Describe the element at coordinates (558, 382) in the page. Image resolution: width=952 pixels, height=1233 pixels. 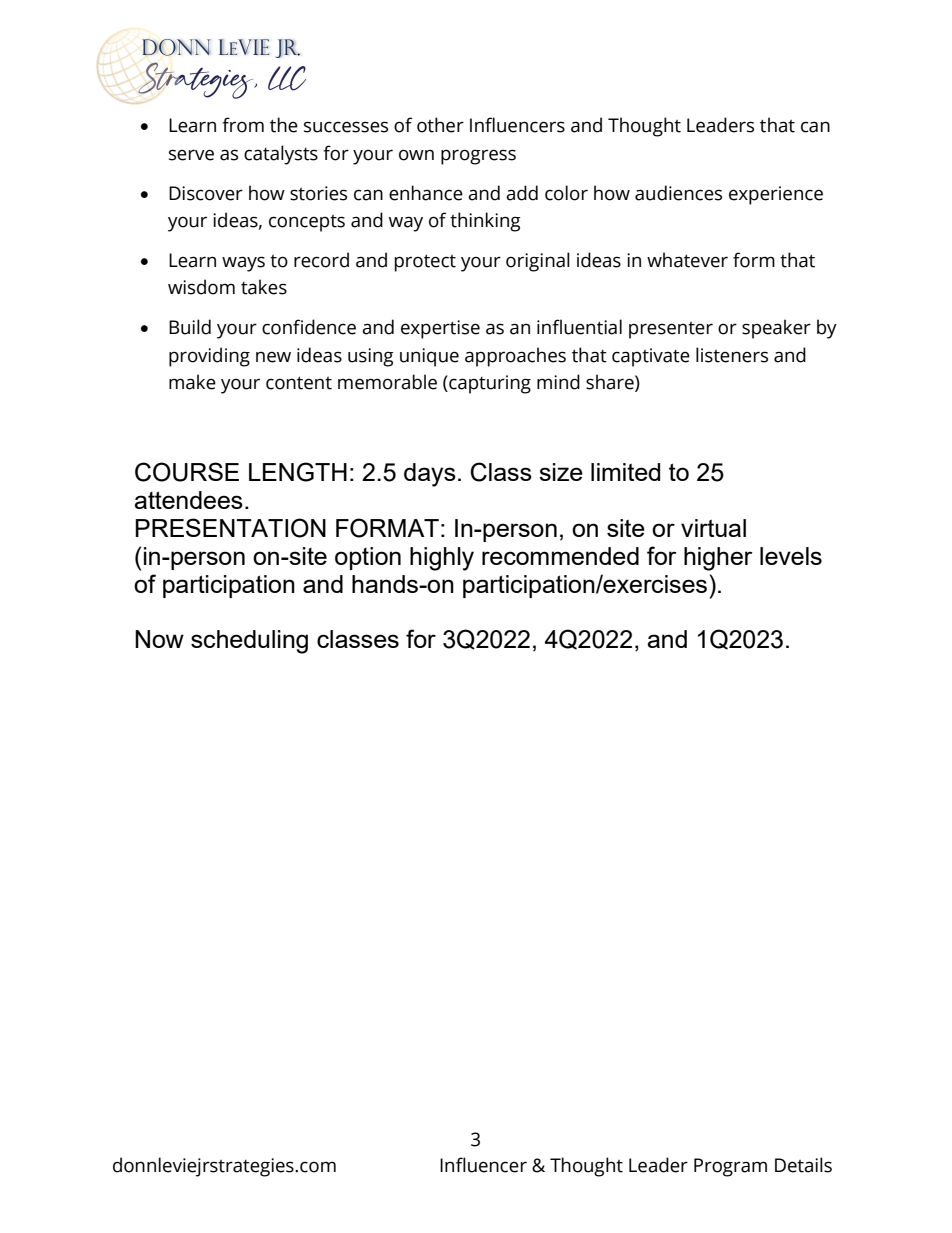
I see `mind` at that location.
